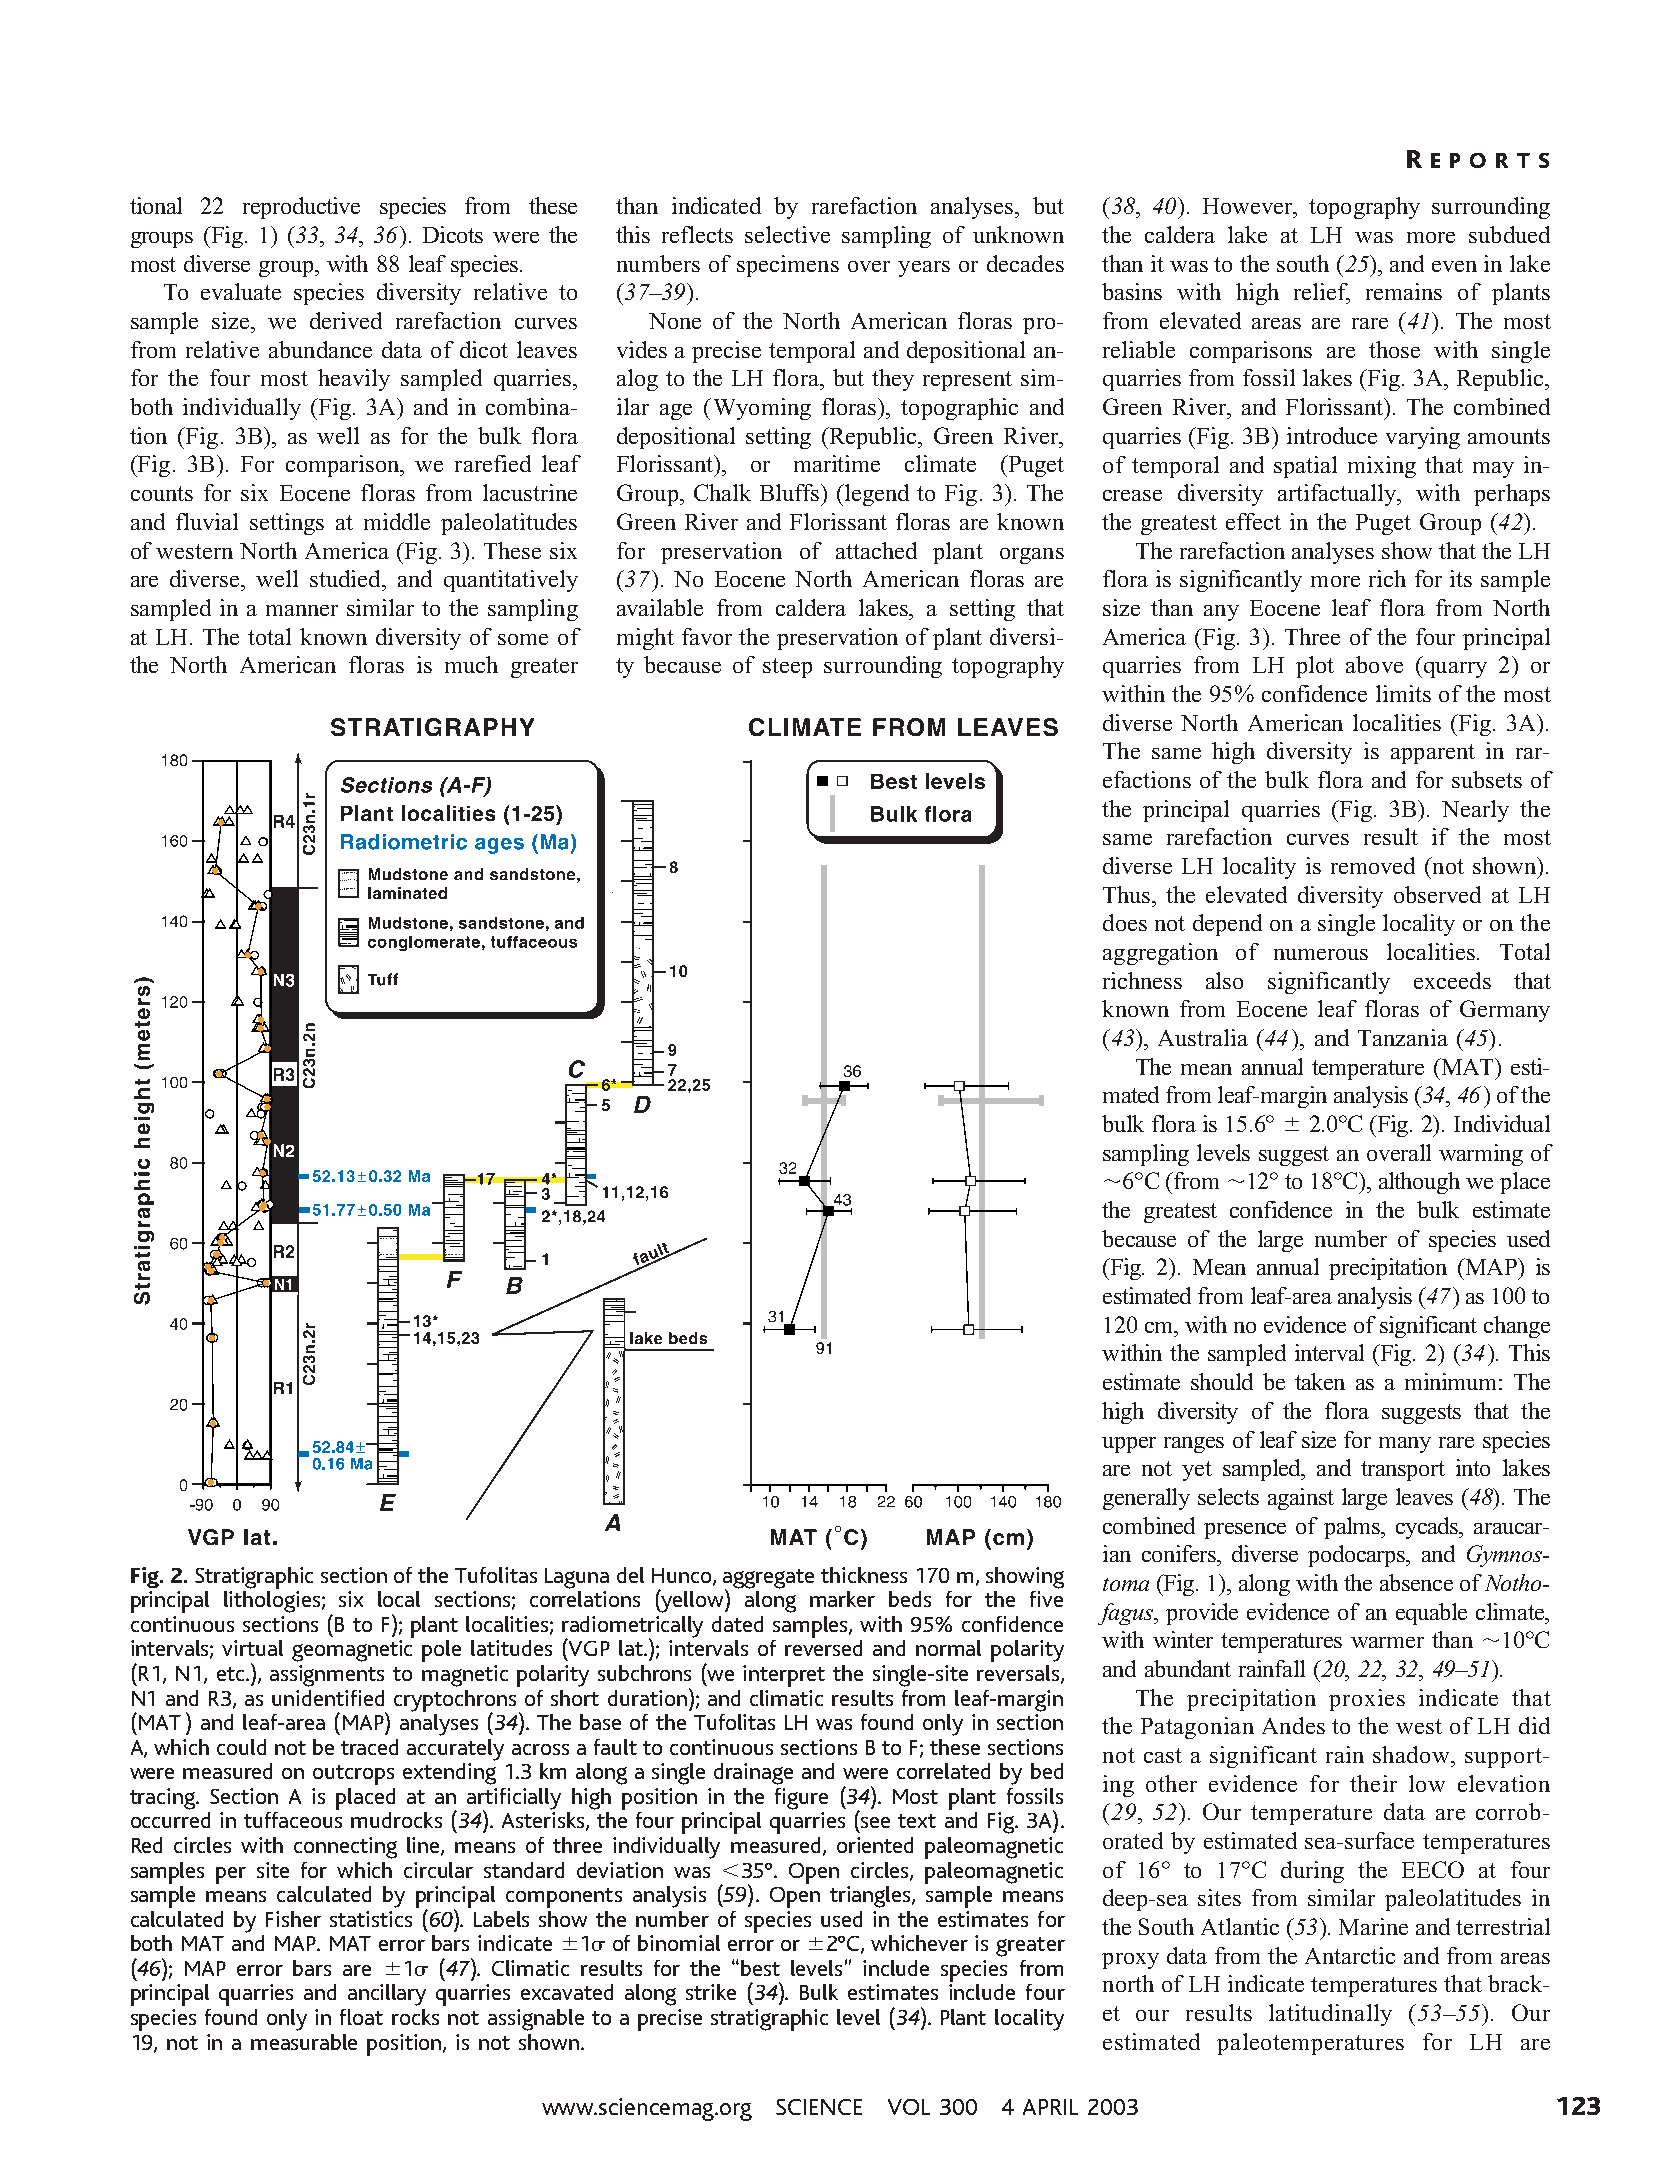 The height and width of the screenshot is (2163, 1672). Describe the element at coordinates (304, 2042) in the screenshot. I see `measurable` at that location.
